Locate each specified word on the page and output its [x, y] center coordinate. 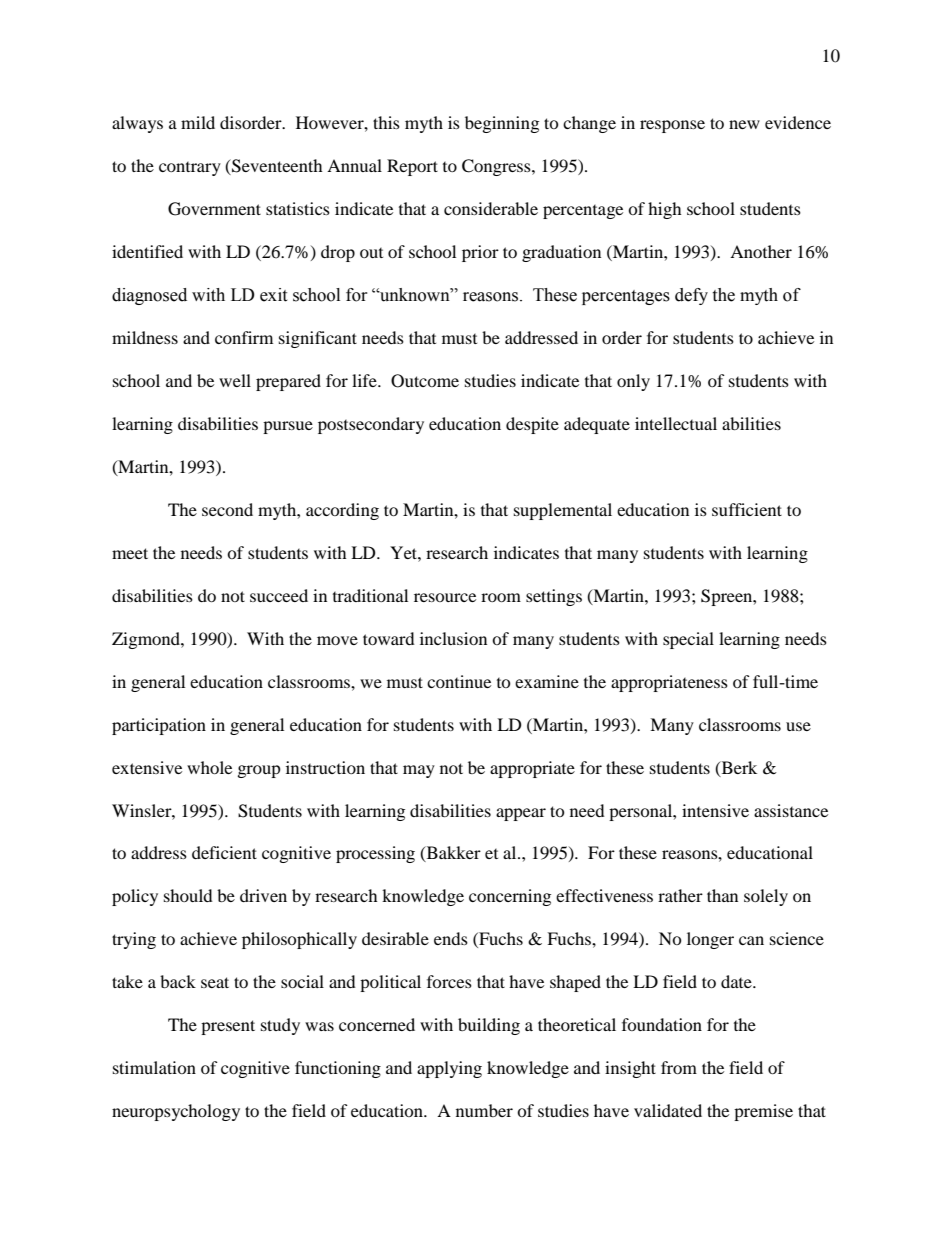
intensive [715, 810]
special [688, 640]
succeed [279, 595]
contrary [190, 169]
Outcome [425, 381]
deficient [224, 852]
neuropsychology [176, 1112]
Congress [497, 167]
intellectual [676, 423]
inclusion [453, 638]
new [744, 124]
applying [449, 1069]
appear [521, 814]
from [679, 1067]
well [235, 380]
